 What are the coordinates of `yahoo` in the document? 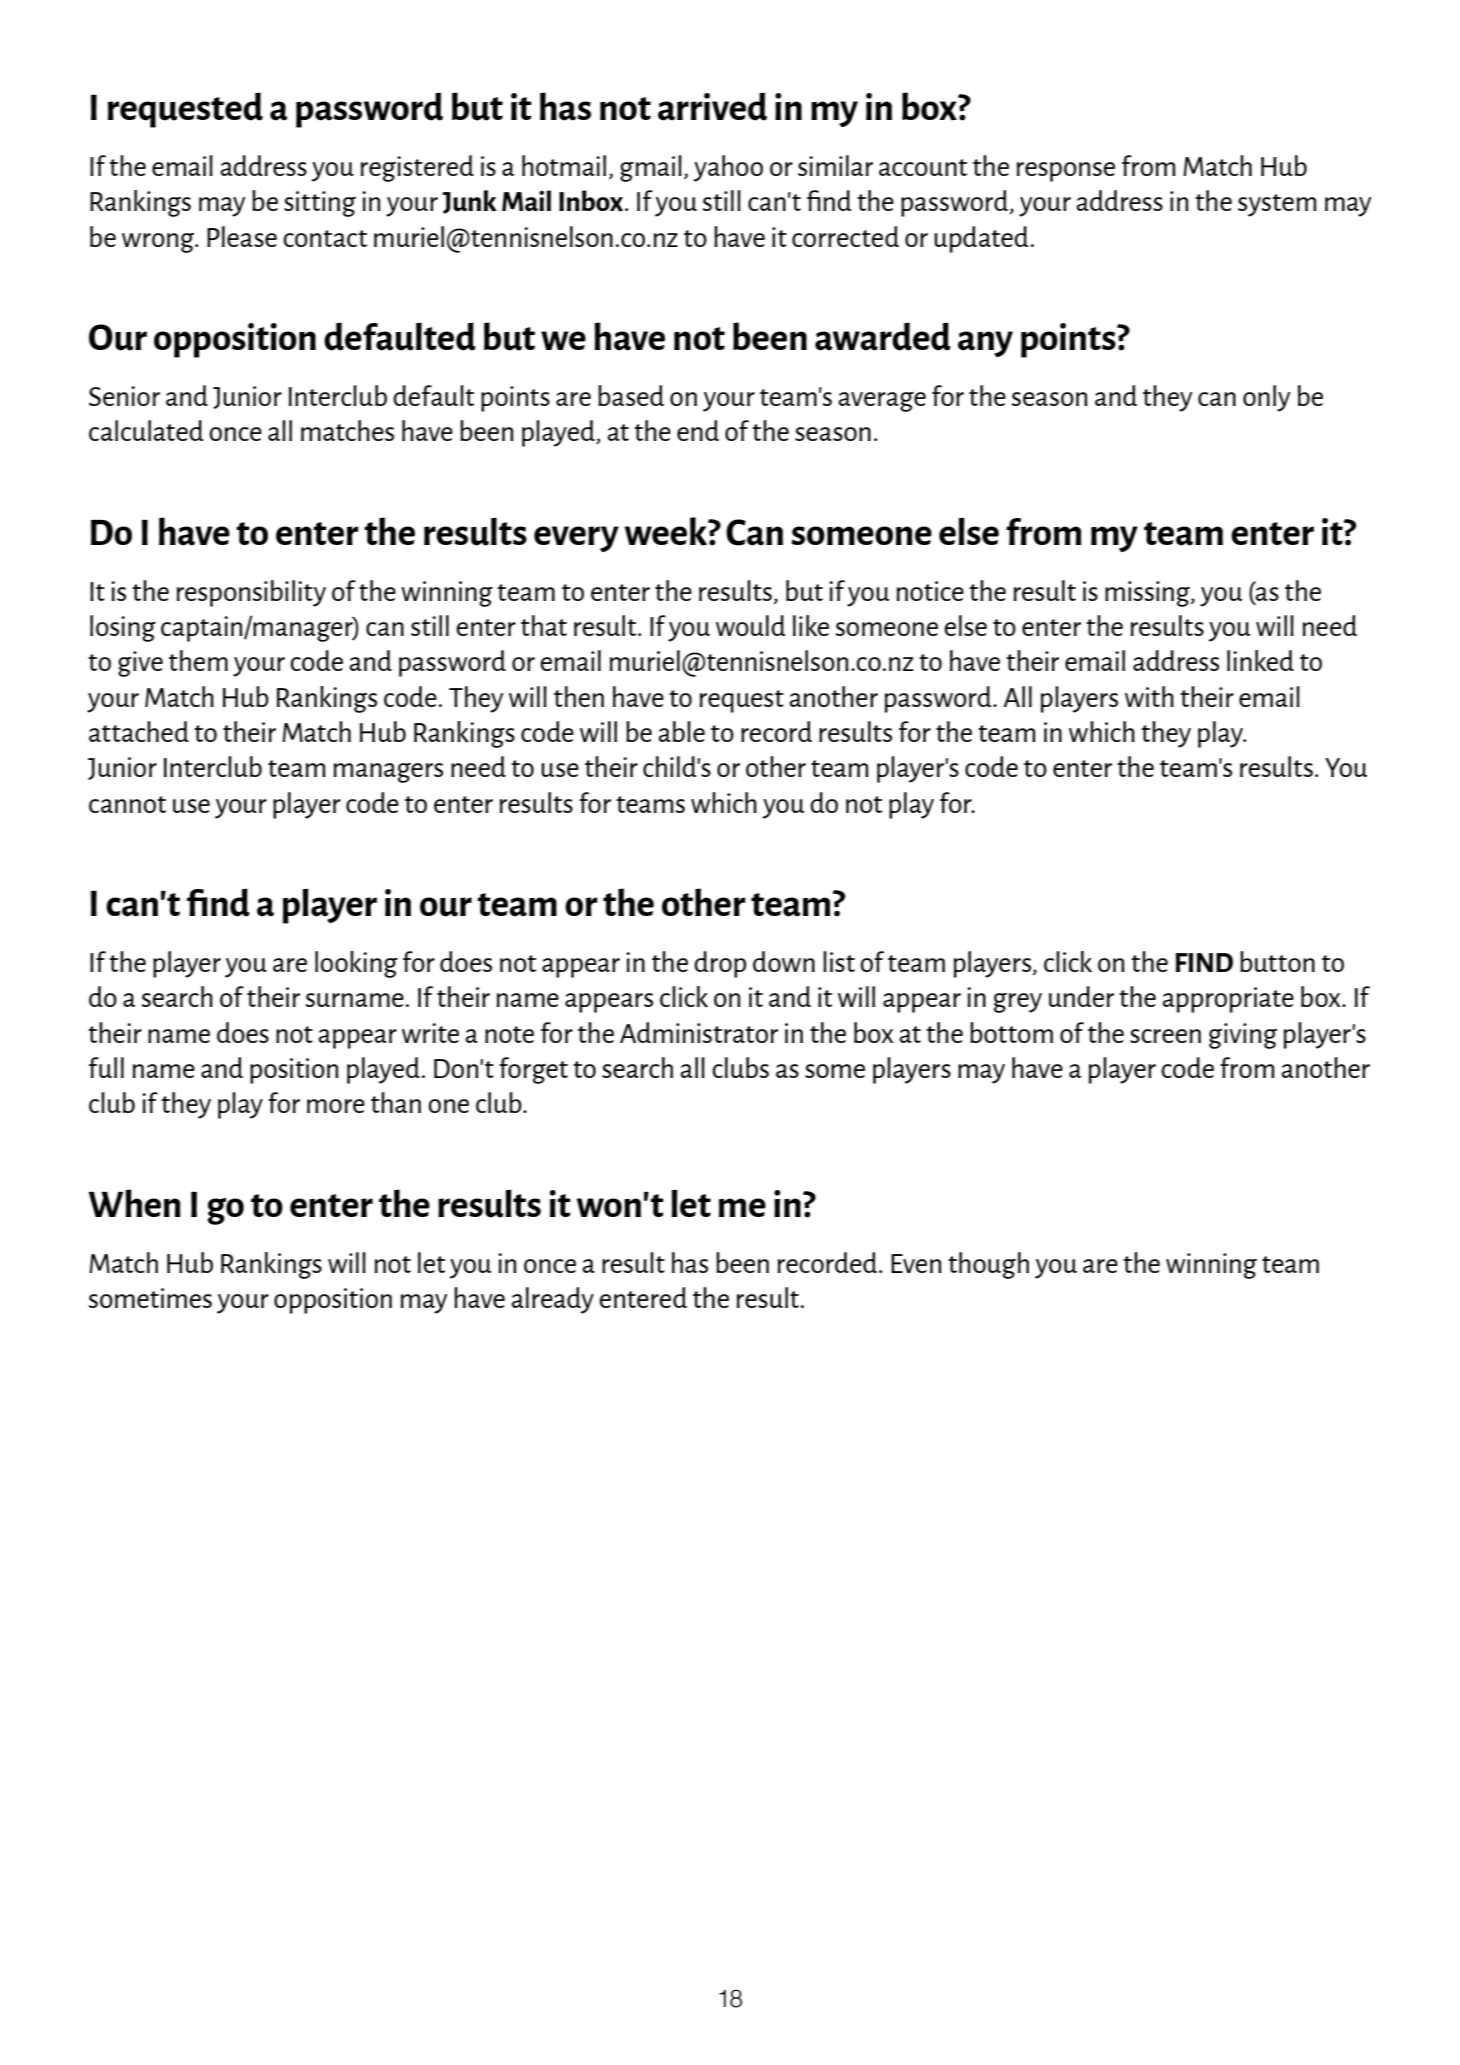 It's located at (728, 168).
